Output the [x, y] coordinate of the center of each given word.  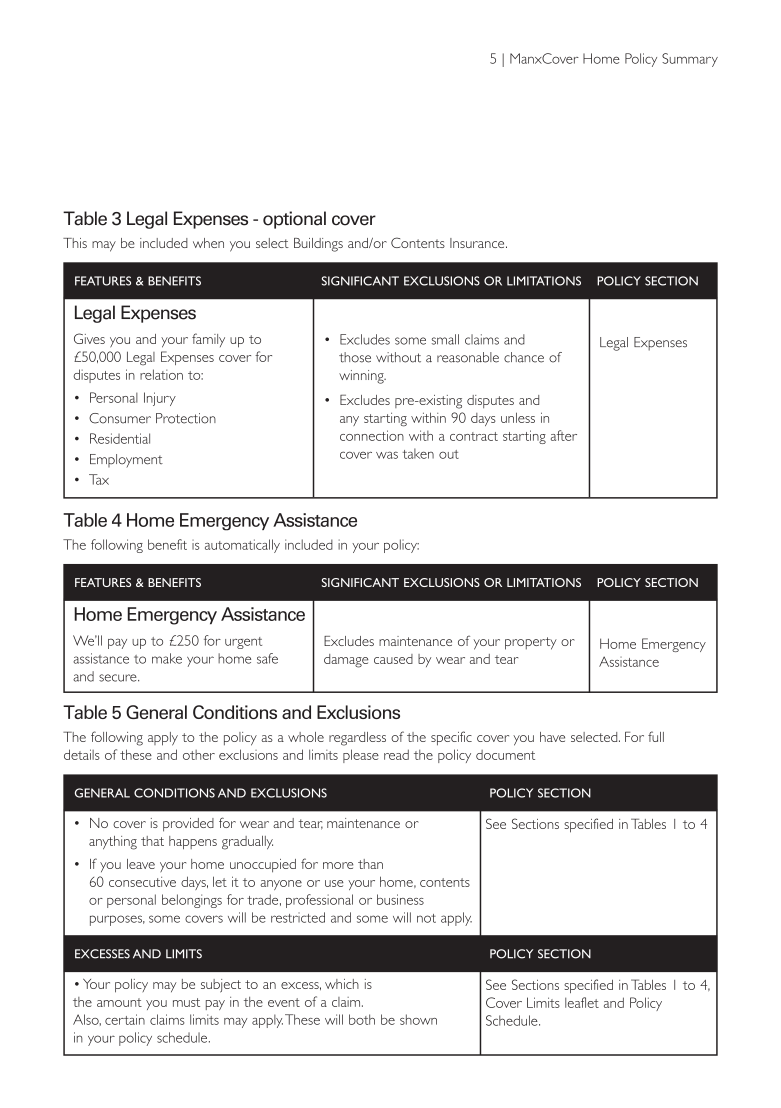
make [167, 658]
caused [393, 659]
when [208, 243]
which [342, 984]
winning [362, 377]
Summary [690, 60]
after [564, 435]
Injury [160, 399]
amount [119, 1002]
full [656, 736]
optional [294, 220]
